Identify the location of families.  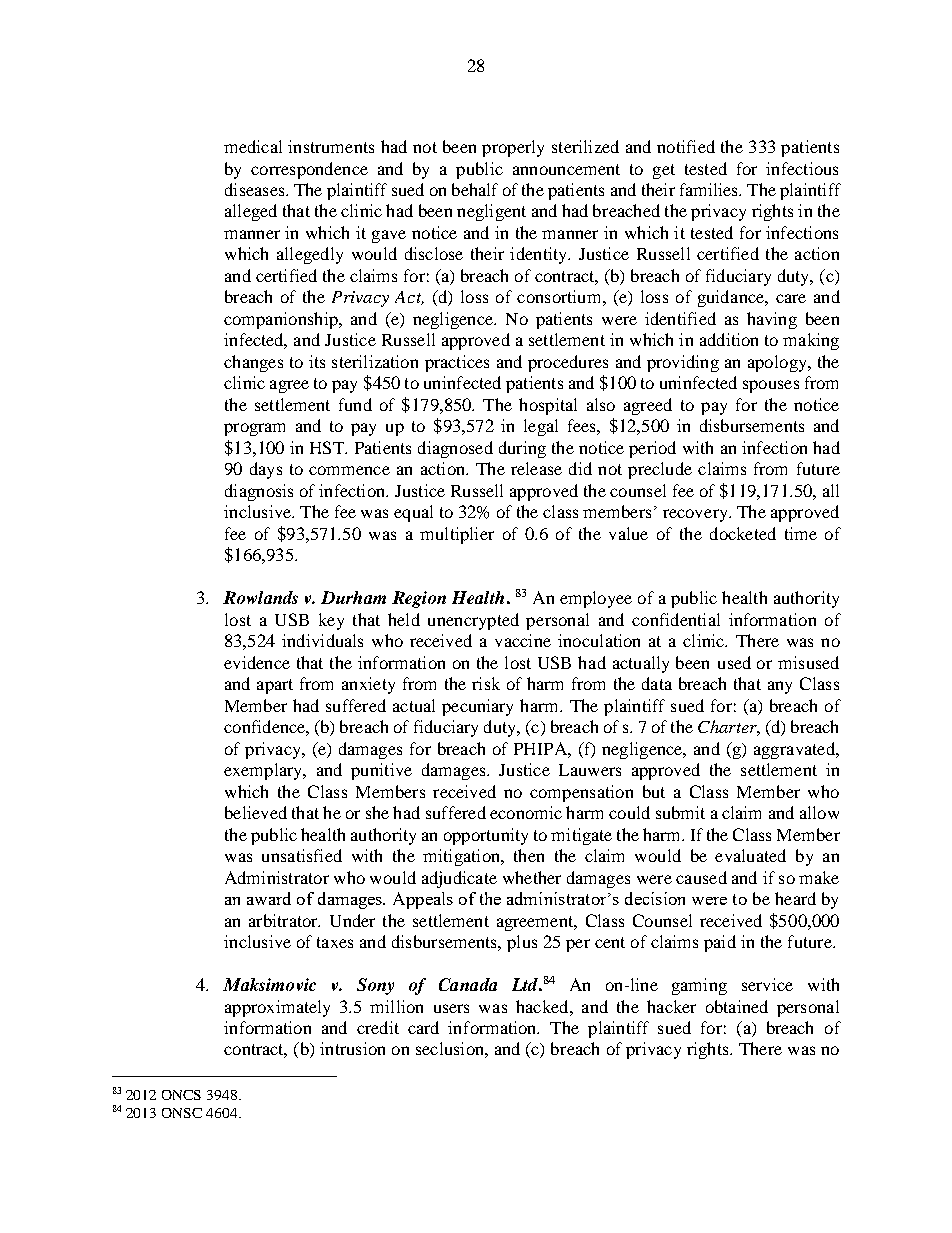
(710, 189).
